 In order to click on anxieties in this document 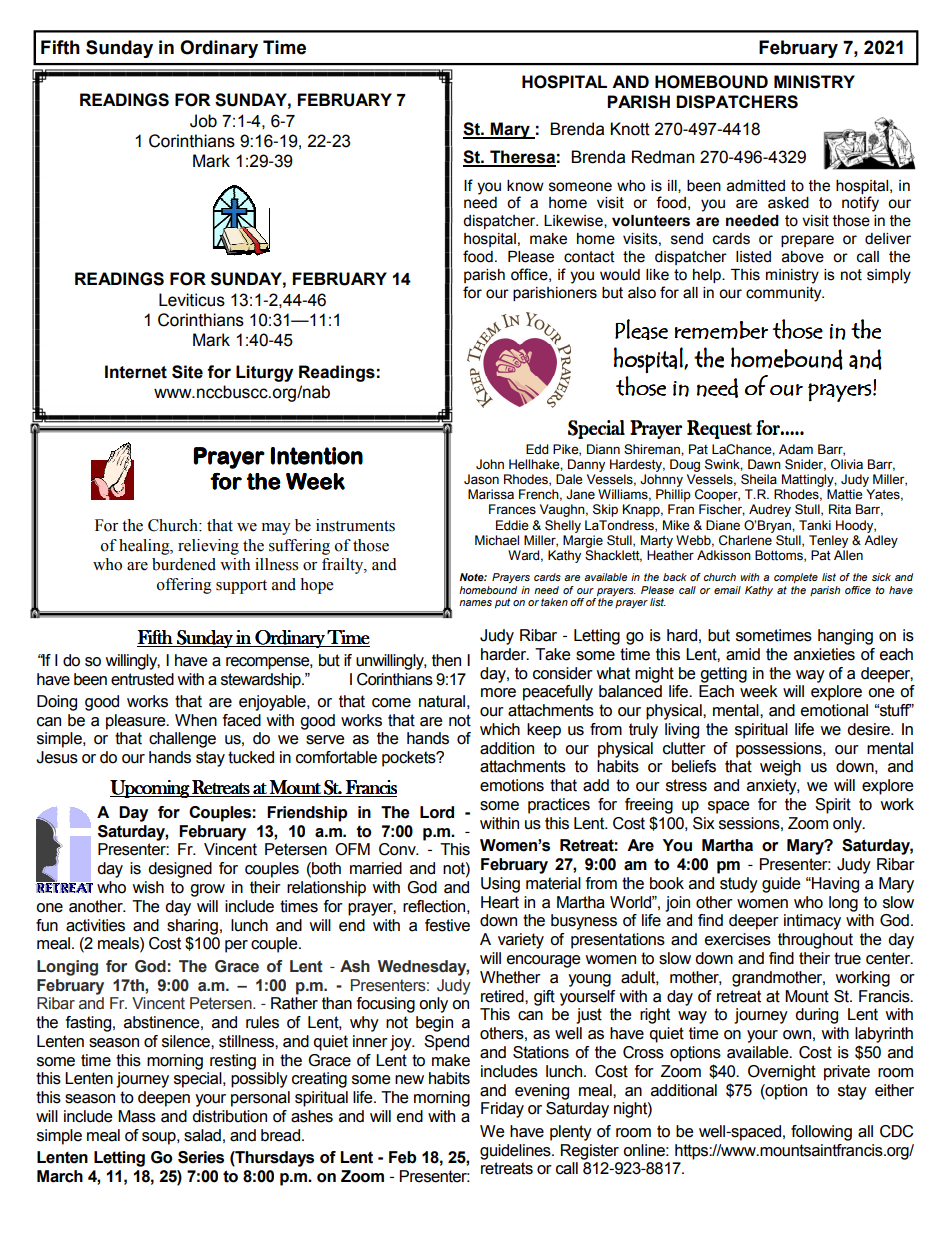, I will do `click(824, 654)`.
